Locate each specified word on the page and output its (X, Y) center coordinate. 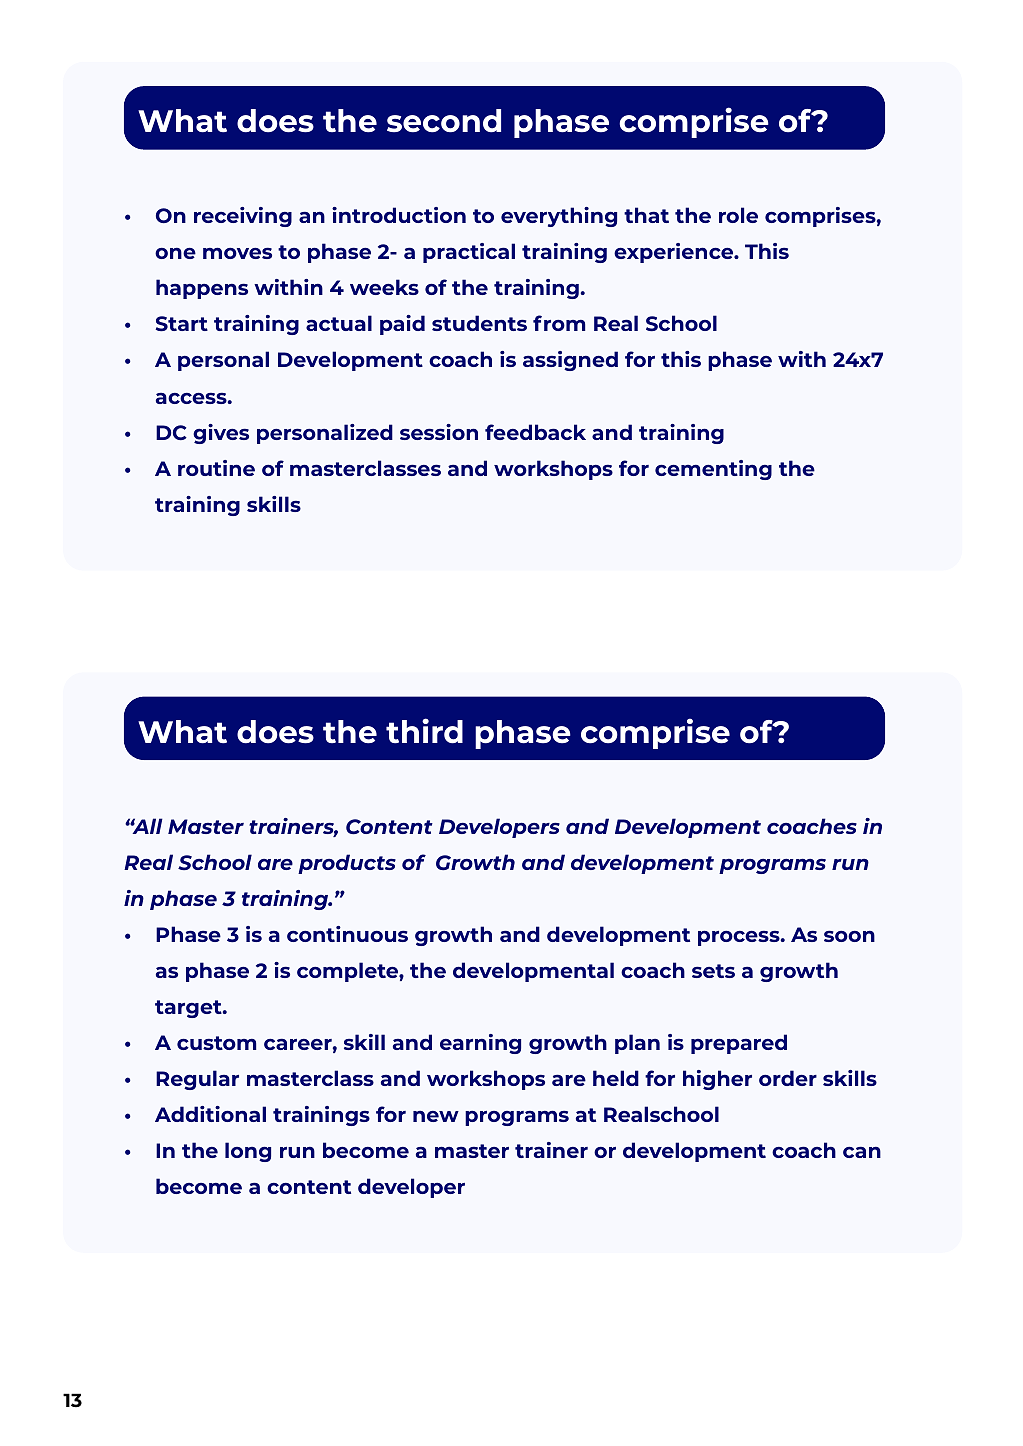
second (444, 121)
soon (849, 936)
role (738, 215)
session (439, 432)
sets (713, 971)
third (424, 731)
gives (221, 434)
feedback (535, 432)
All (146, 826)
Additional (210, 1114)
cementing (713, 470)
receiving (243, 217)
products (347, 864)
